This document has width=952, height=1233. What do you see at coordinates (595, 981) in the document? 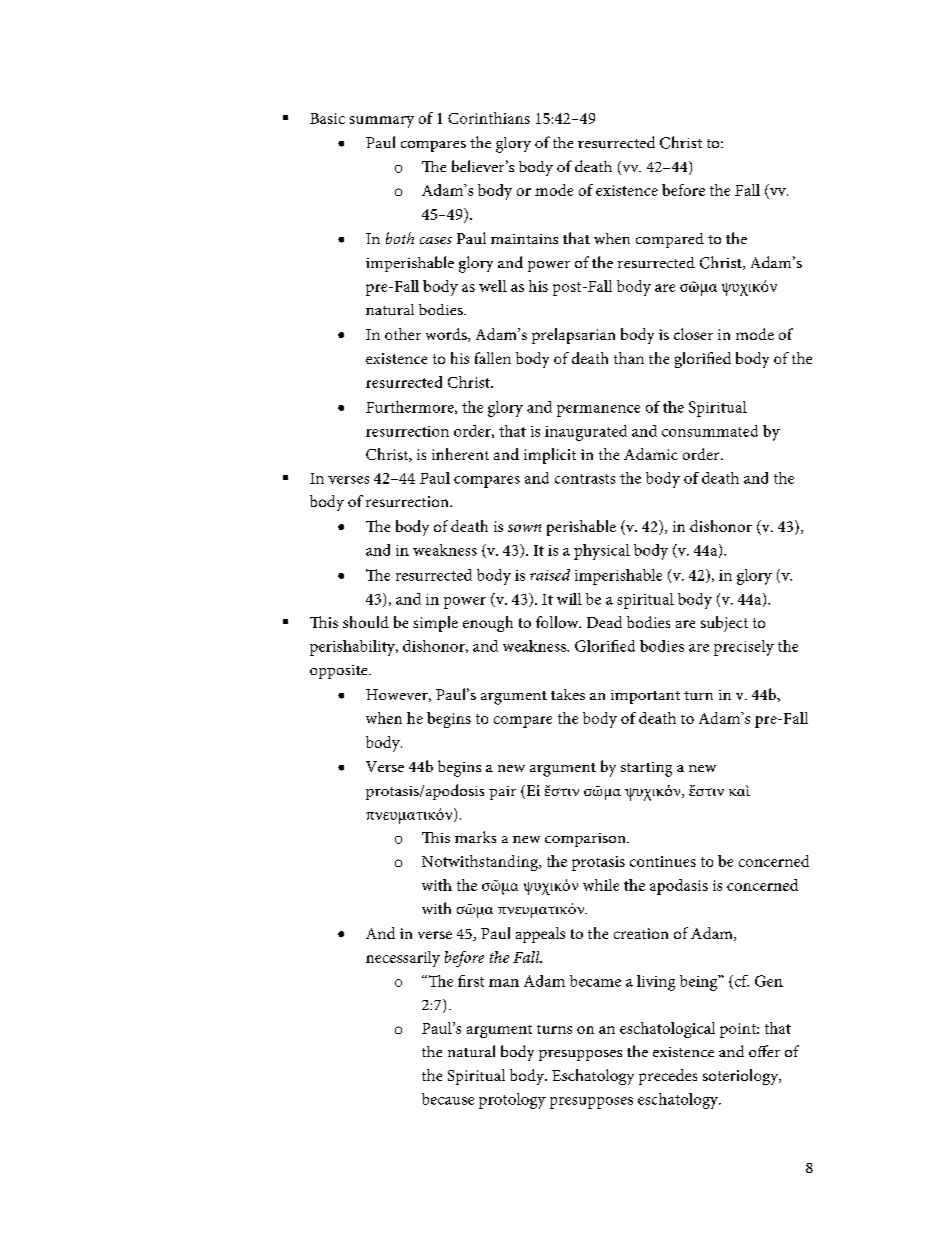
I see `became` at bounding box center [595, 981].
